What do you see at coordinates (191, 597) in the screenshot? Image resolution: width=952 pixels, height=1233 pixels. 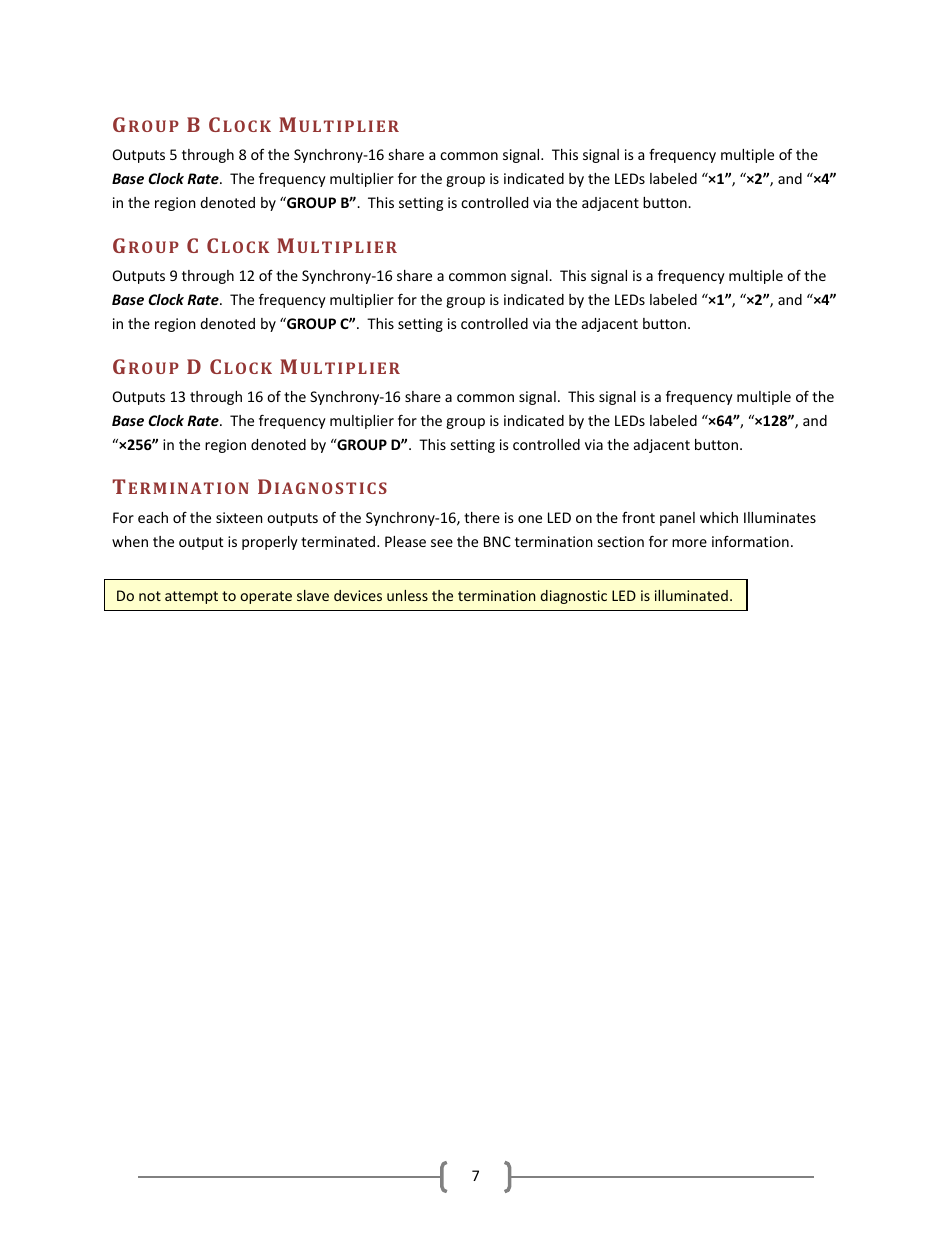 I see `attempt` at bounding box center [191, 597].
